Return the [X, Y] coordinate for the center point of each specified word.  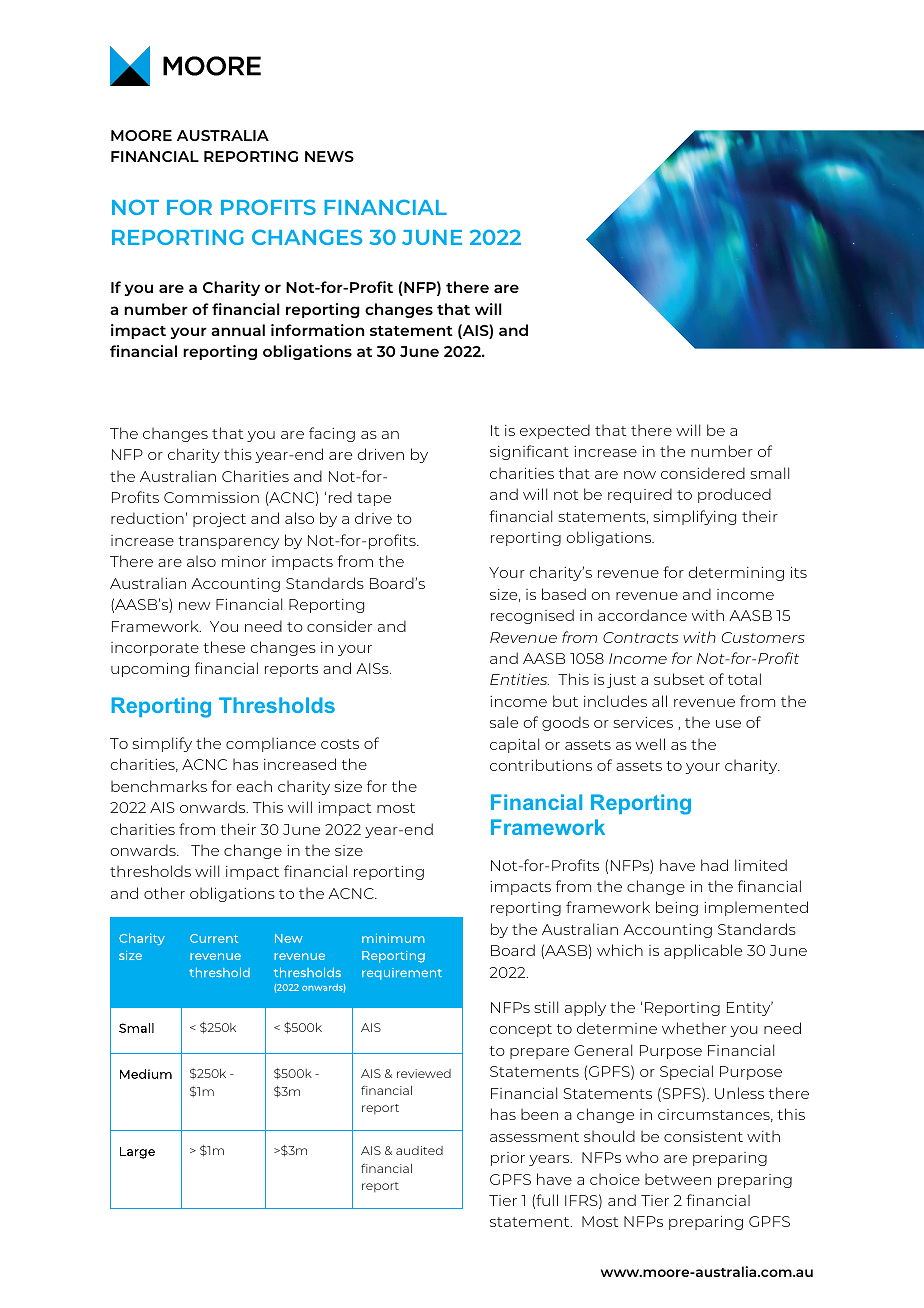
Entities [519, 679]
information [317, 330]
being [677, 908]
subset [679, 679]
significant [529, 452]
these [224, 647]
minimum [393, 938]
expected [555, 431]
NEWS [329, 156]
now [640, 475]
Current [214, 938]
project [219, 520]
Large [137, 1153]
